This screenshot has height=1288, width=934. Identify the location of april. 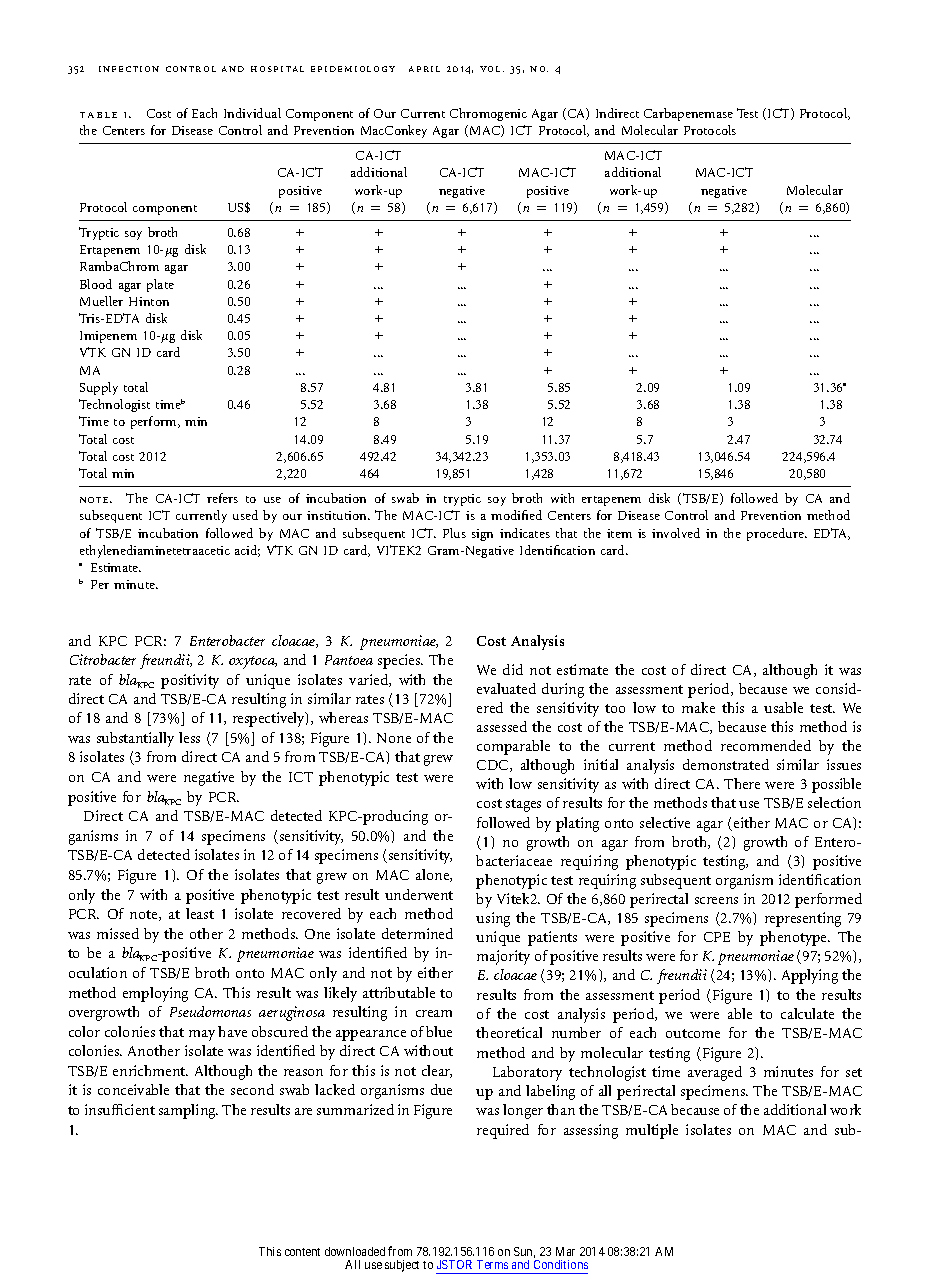
(424, 69).
